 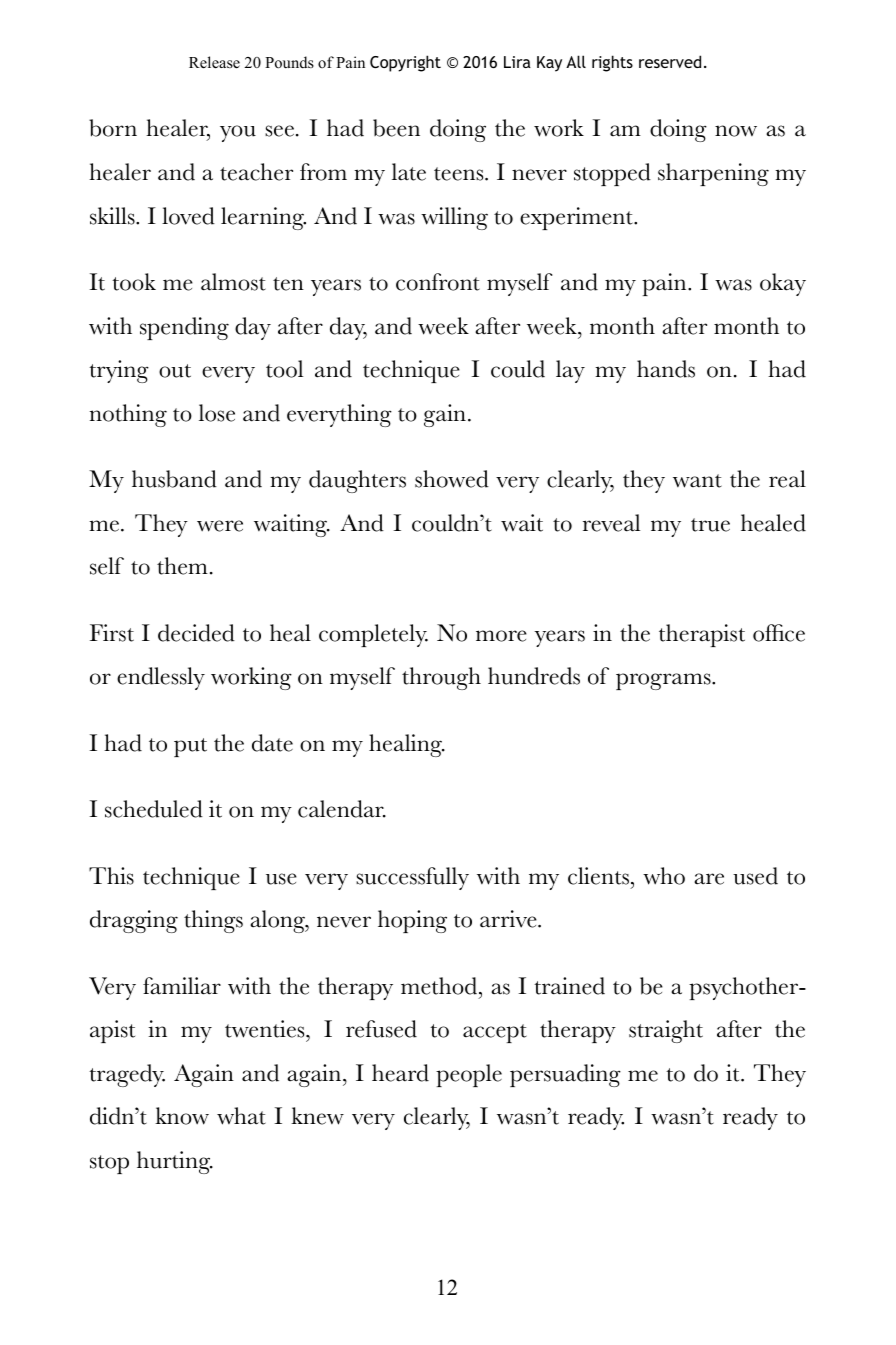 What do you see at coordinates (182, 1116) in the image?
I see `know` at bounding box center [182, 1116].
